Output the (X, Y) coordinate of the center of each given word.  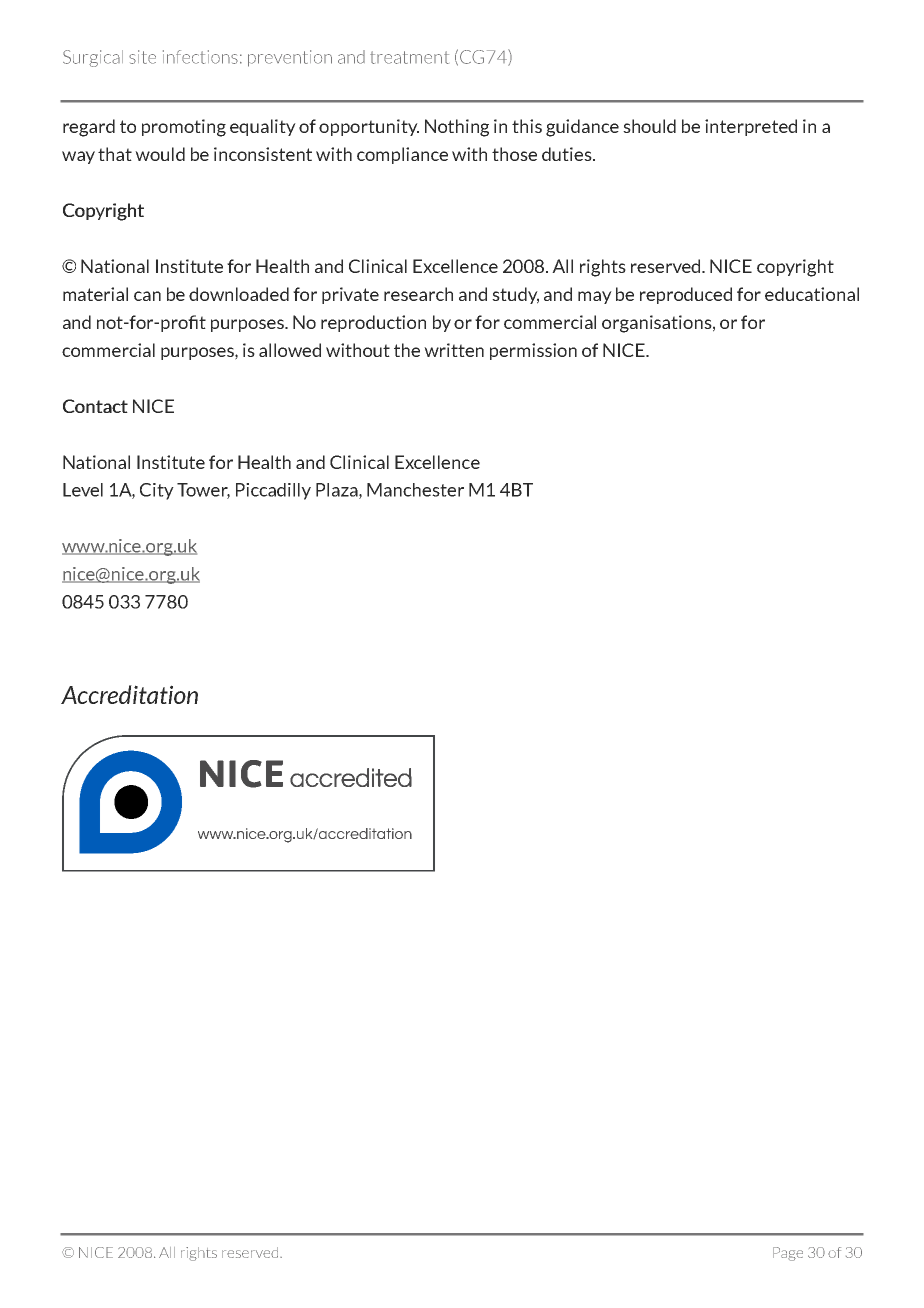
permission (533, 351)
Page (788, 1254)
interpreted (751, 127)
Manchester (415, 490)
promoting (184, 128)
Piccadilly (273, 491)
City (157, 491)
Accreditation (129, 694)
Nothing (457, 128)
